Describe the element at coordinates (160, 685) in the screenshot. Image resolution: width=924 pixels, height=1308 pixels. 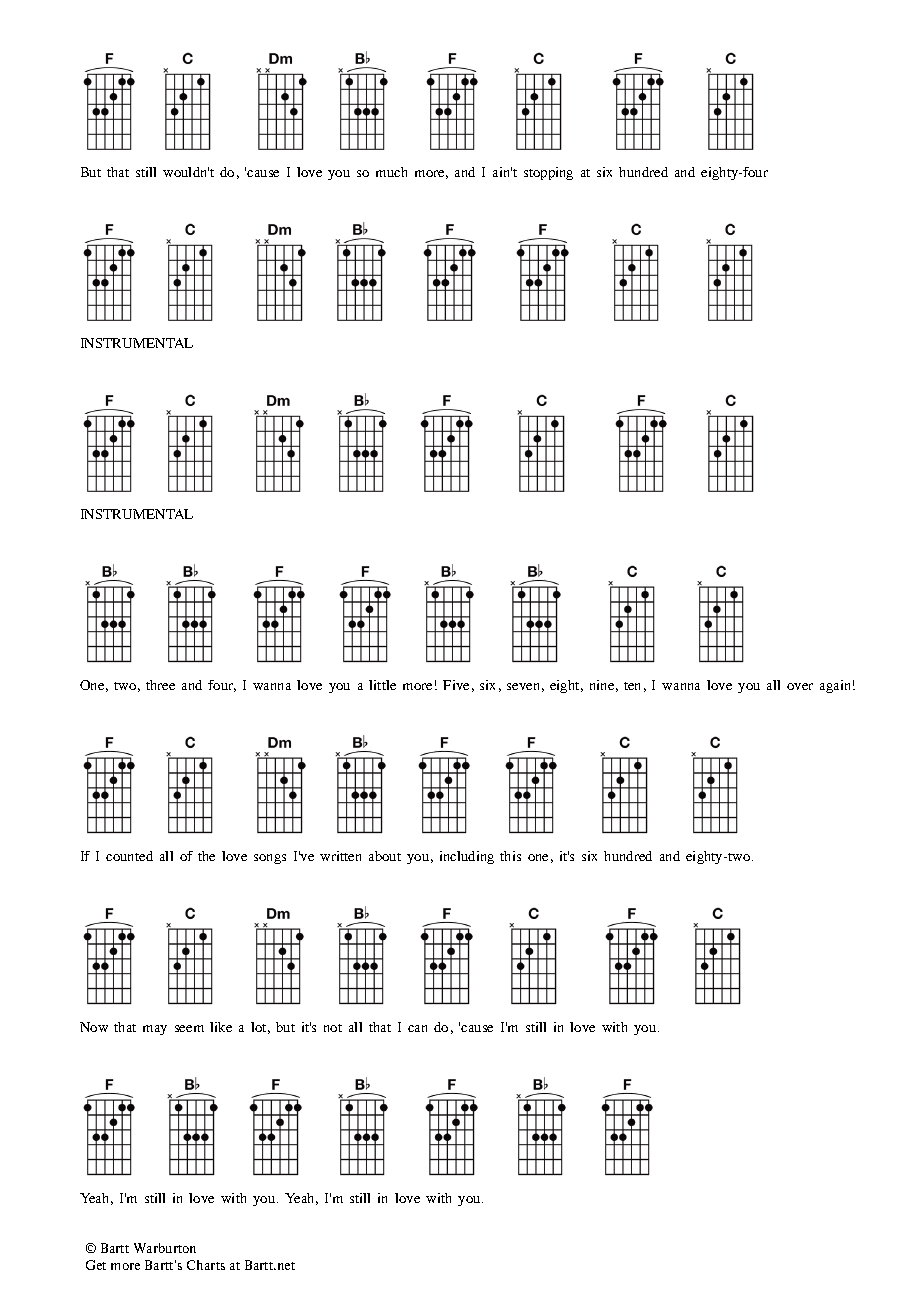
I see `three` at that location.
